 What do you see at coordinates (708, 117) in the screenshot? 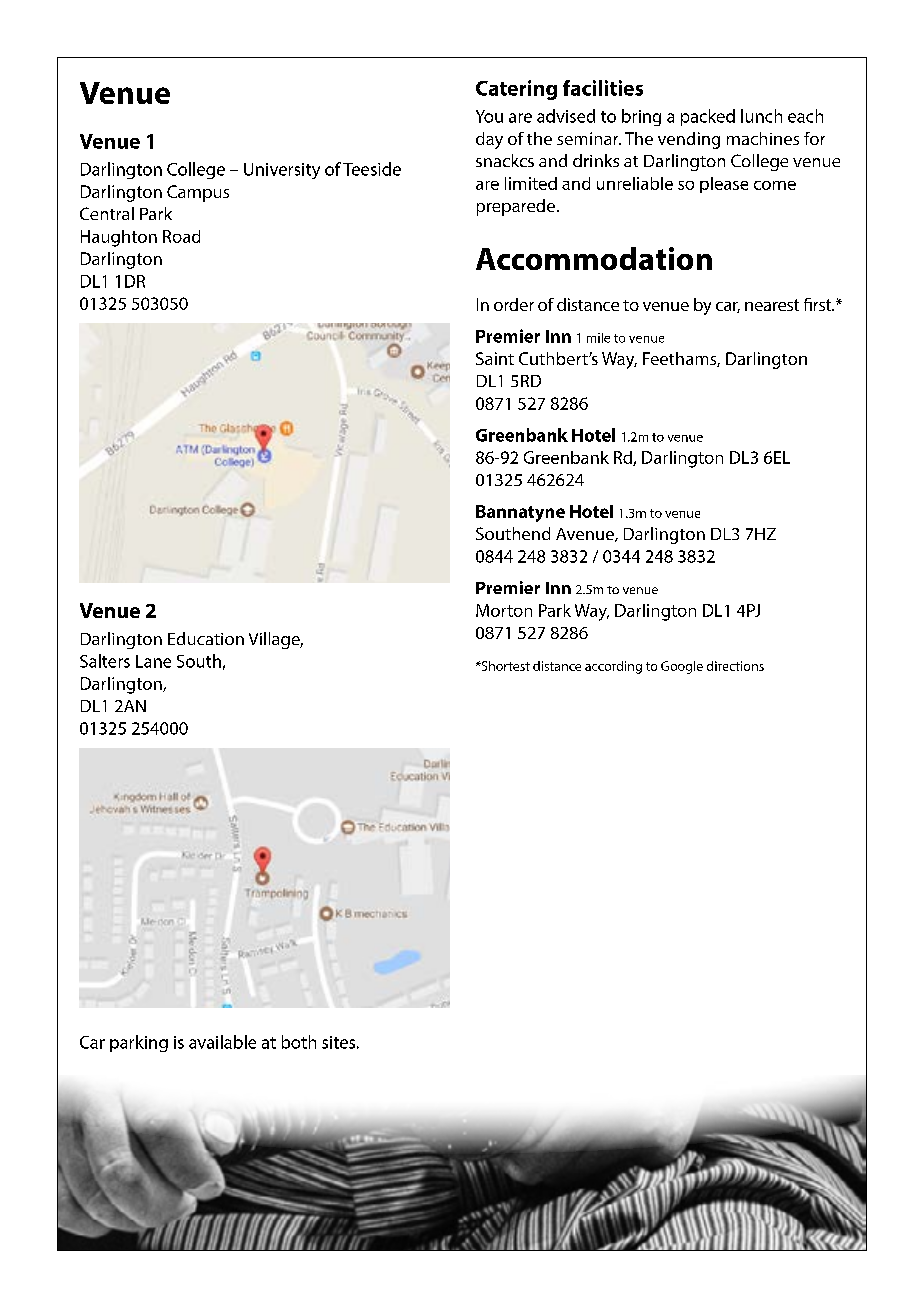
I see `packed` at bounding box center [708, 117].
